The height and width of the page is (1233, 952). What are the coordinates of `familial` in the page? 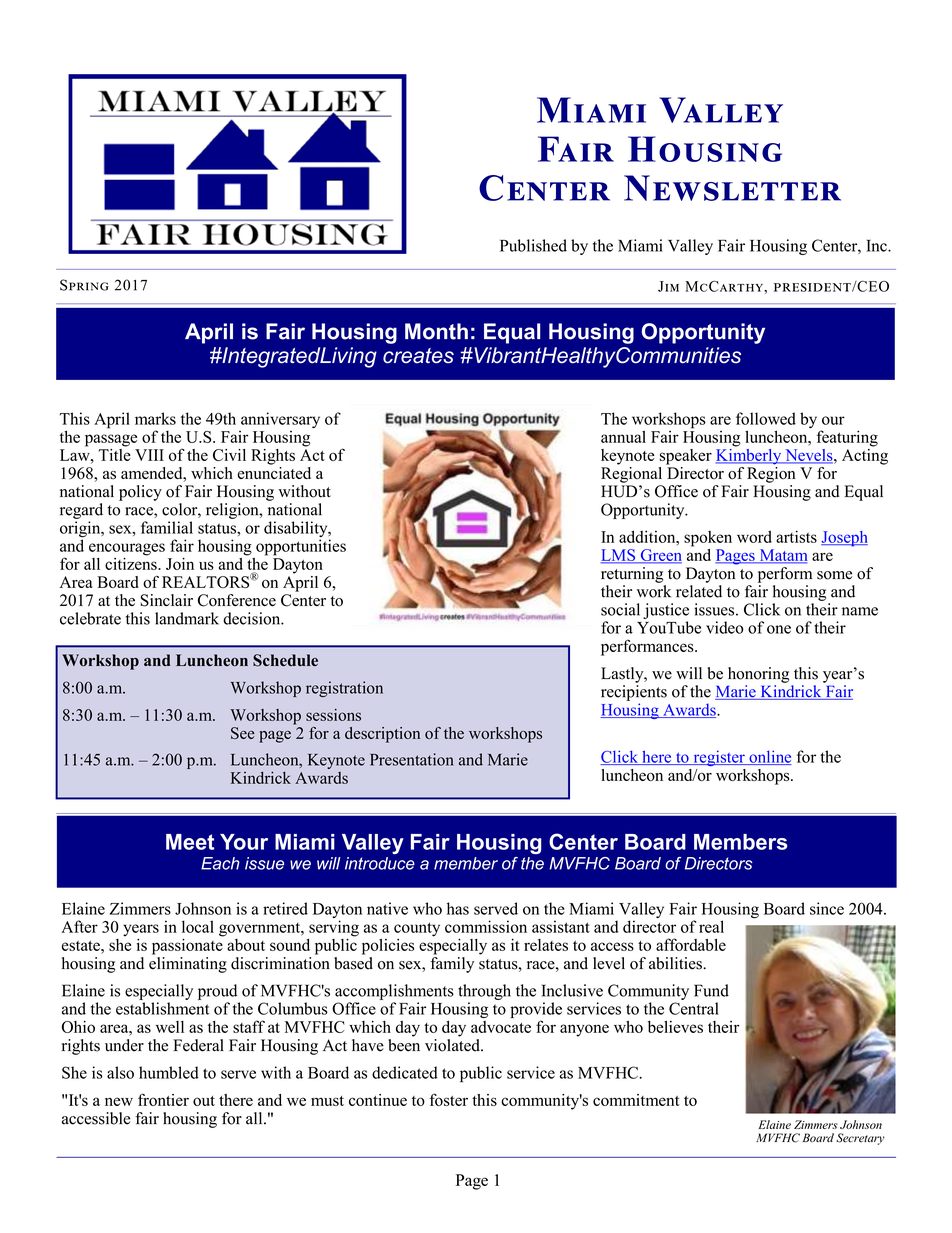 It's located at (167, 527).
